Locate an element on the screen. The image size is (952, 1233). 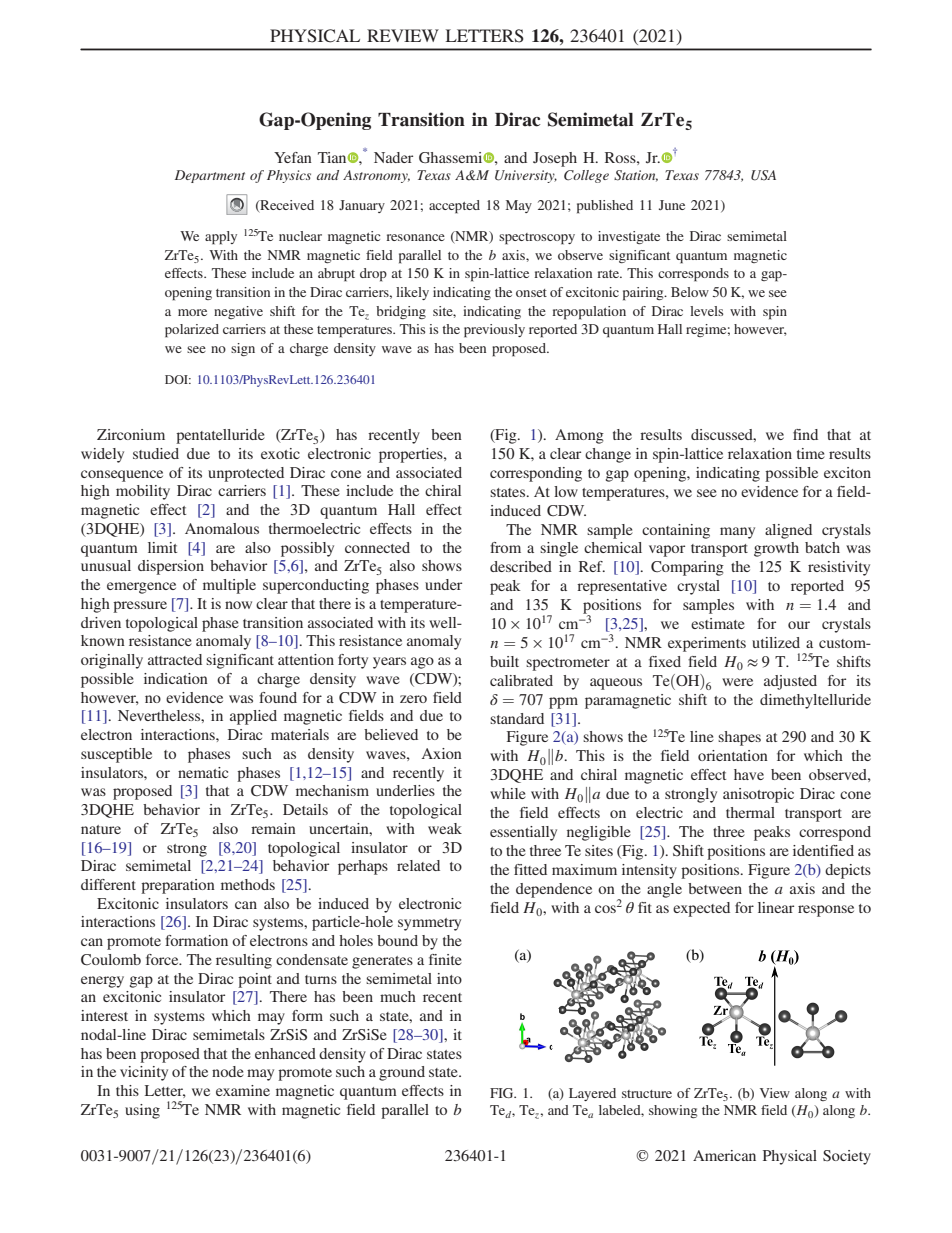
accepted is located at coordinates (454, 207).
